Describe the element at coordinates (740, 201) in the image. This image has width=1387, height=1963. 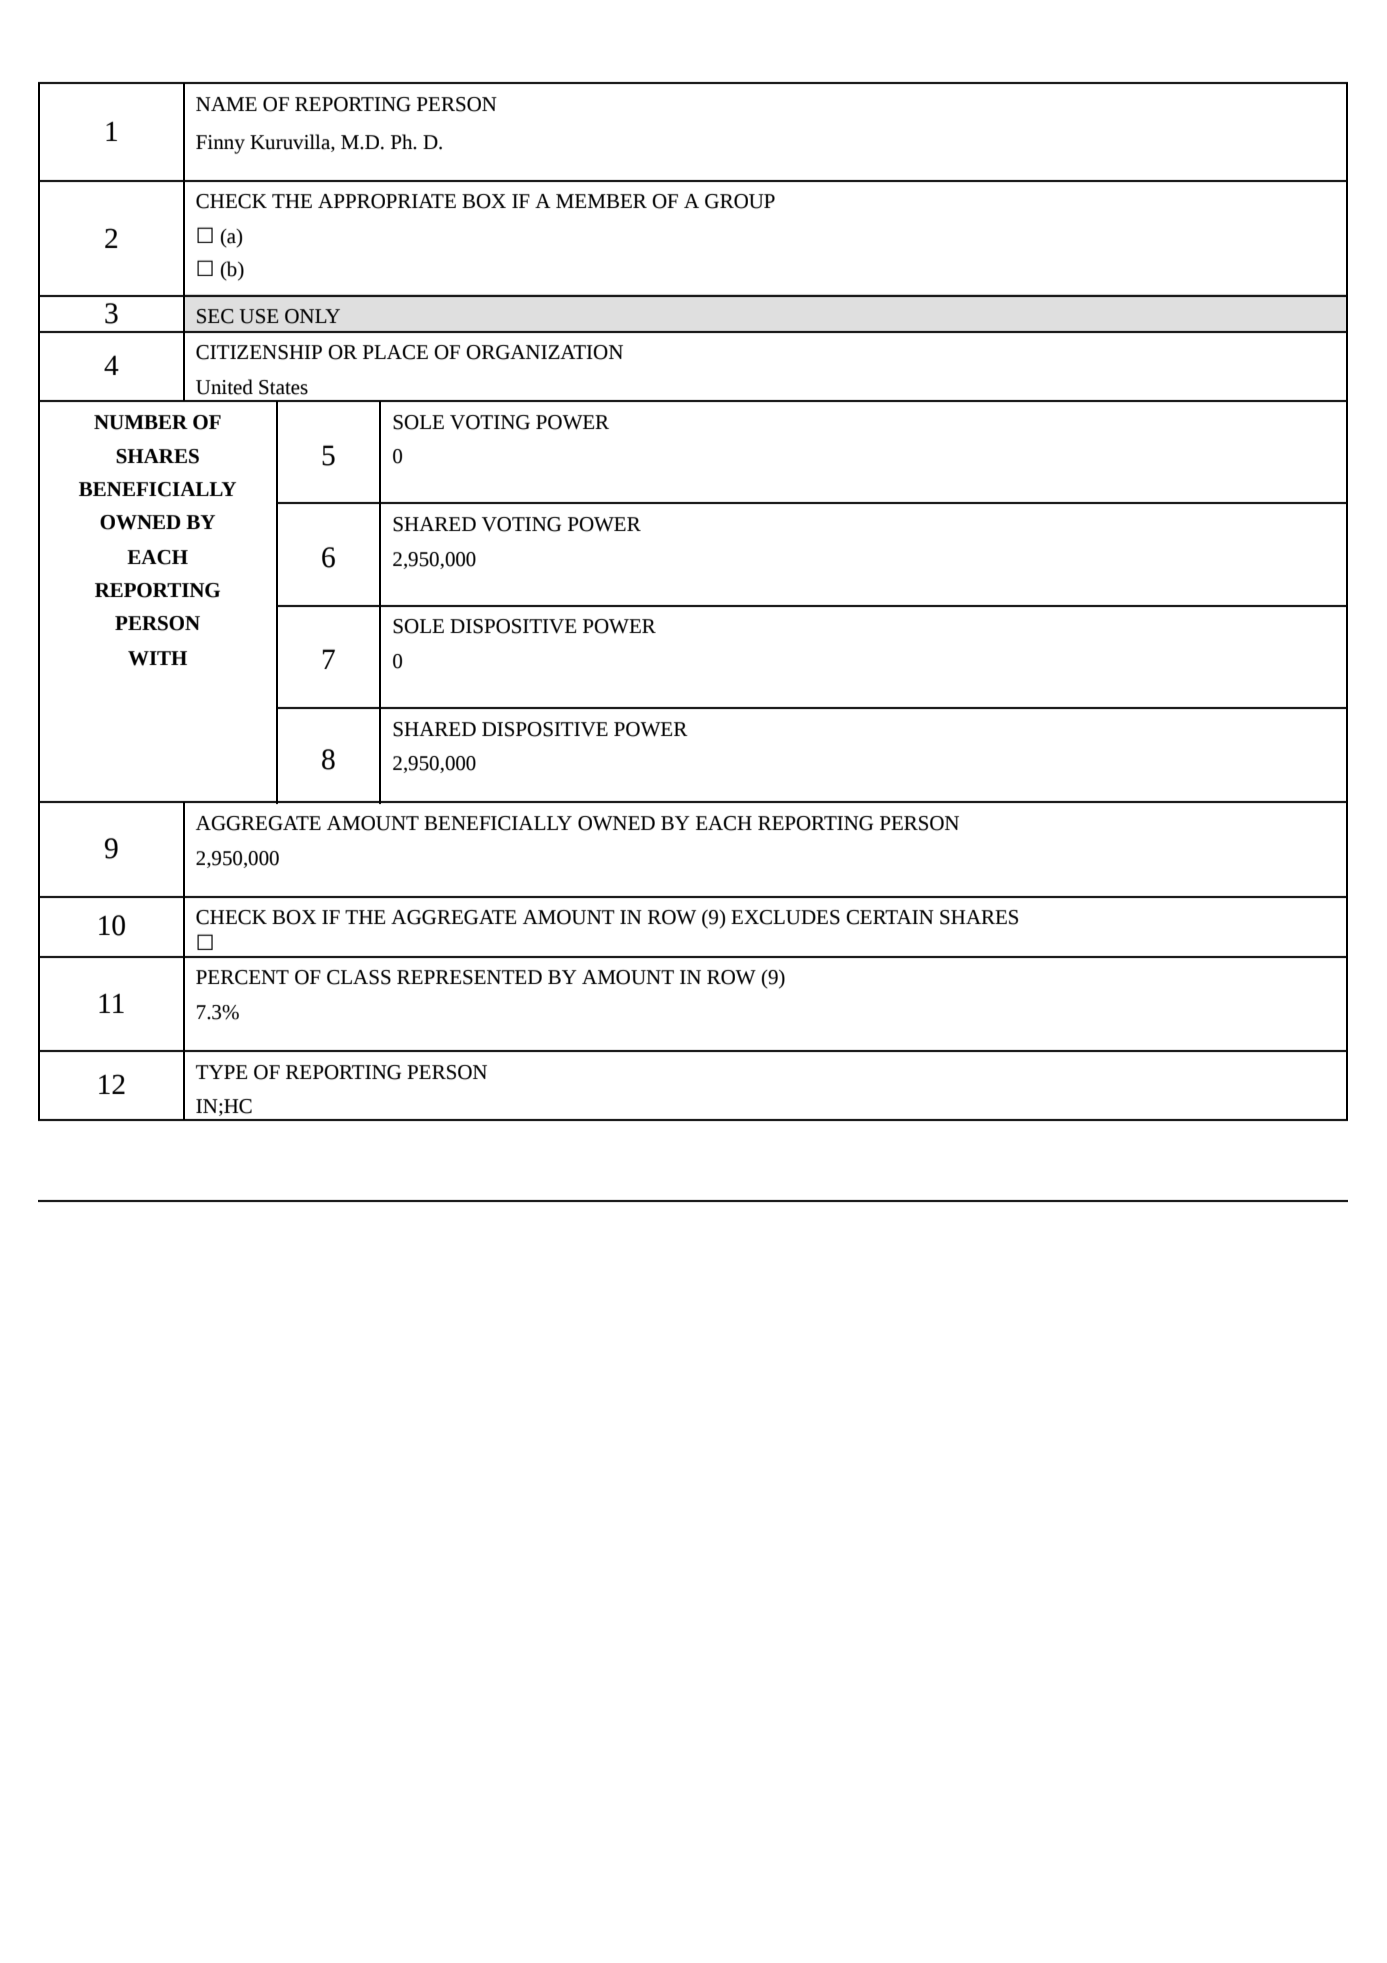
I see `GROUP` at that location.
